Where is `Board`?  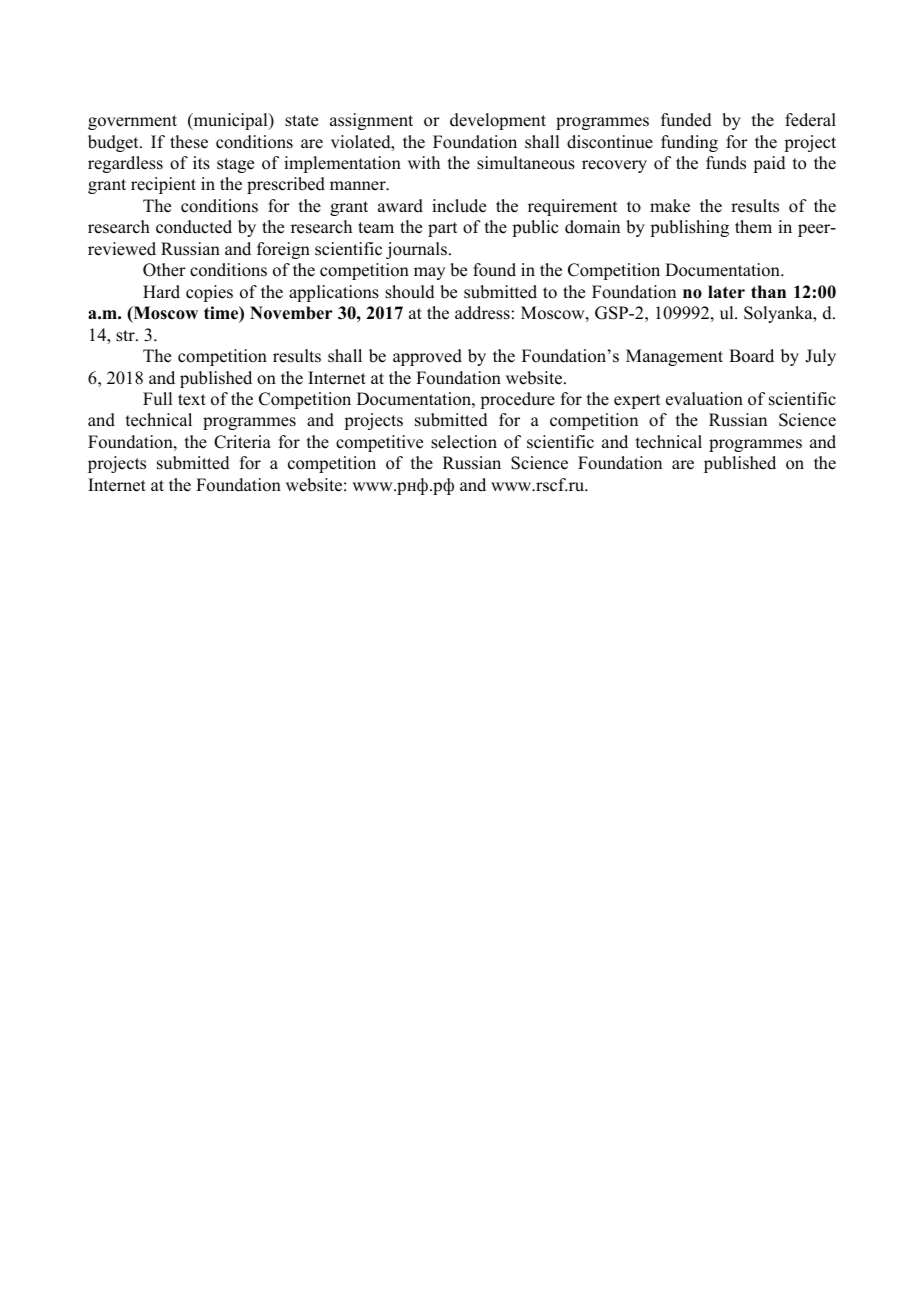 Board is located at coordinates (751, 356).
